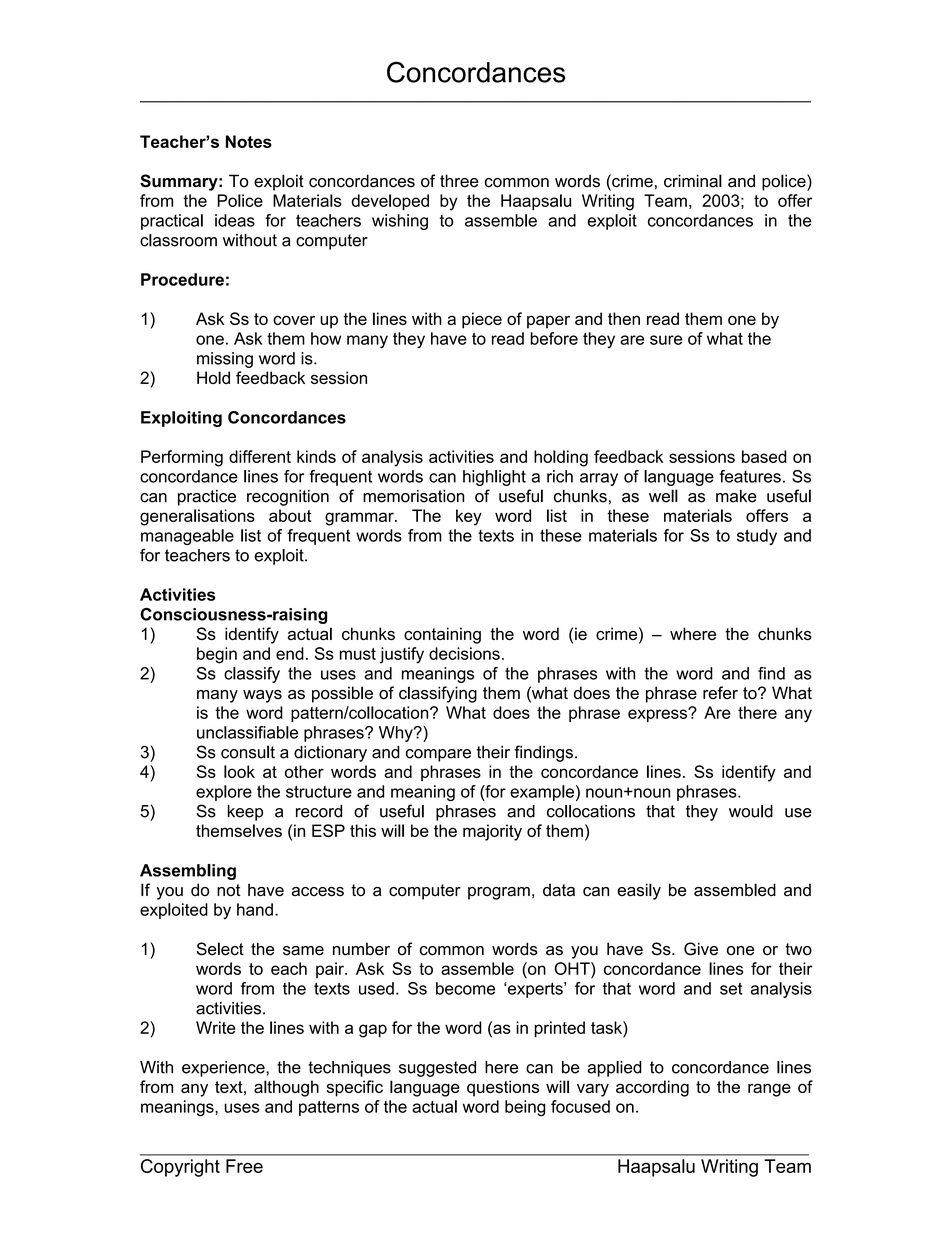 The width and height of the screenshot is (952, 1233). What do you see at coordinates (459, 181) in the screenshot?
I see `three` at bounding box center [459, 181].
